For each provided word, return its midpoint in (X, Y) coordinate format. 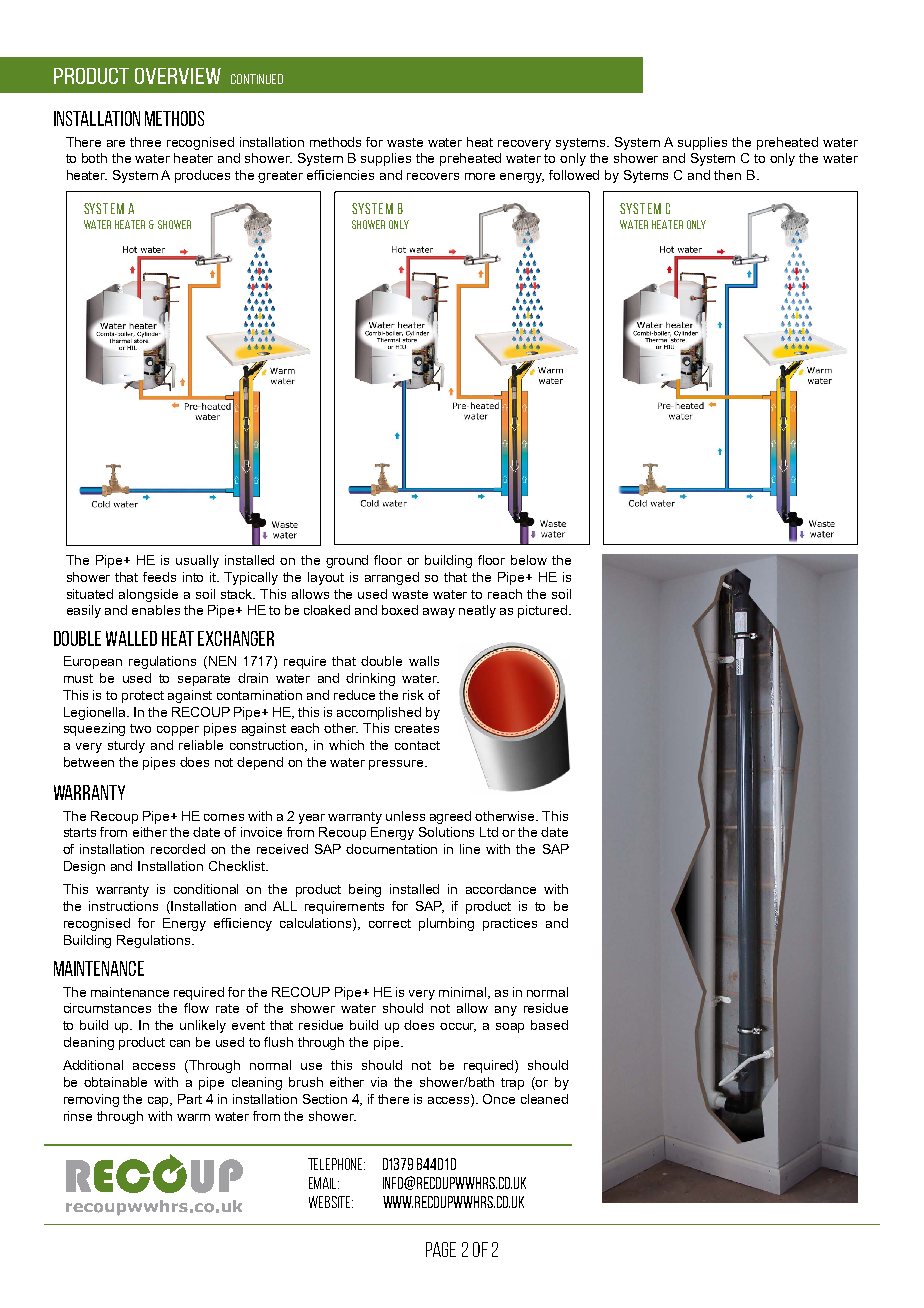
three (145, 142)
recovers (433, 176)
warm (193, 1117)
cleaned (544, 1099)
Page (441, 1249)
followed (574, 175)
